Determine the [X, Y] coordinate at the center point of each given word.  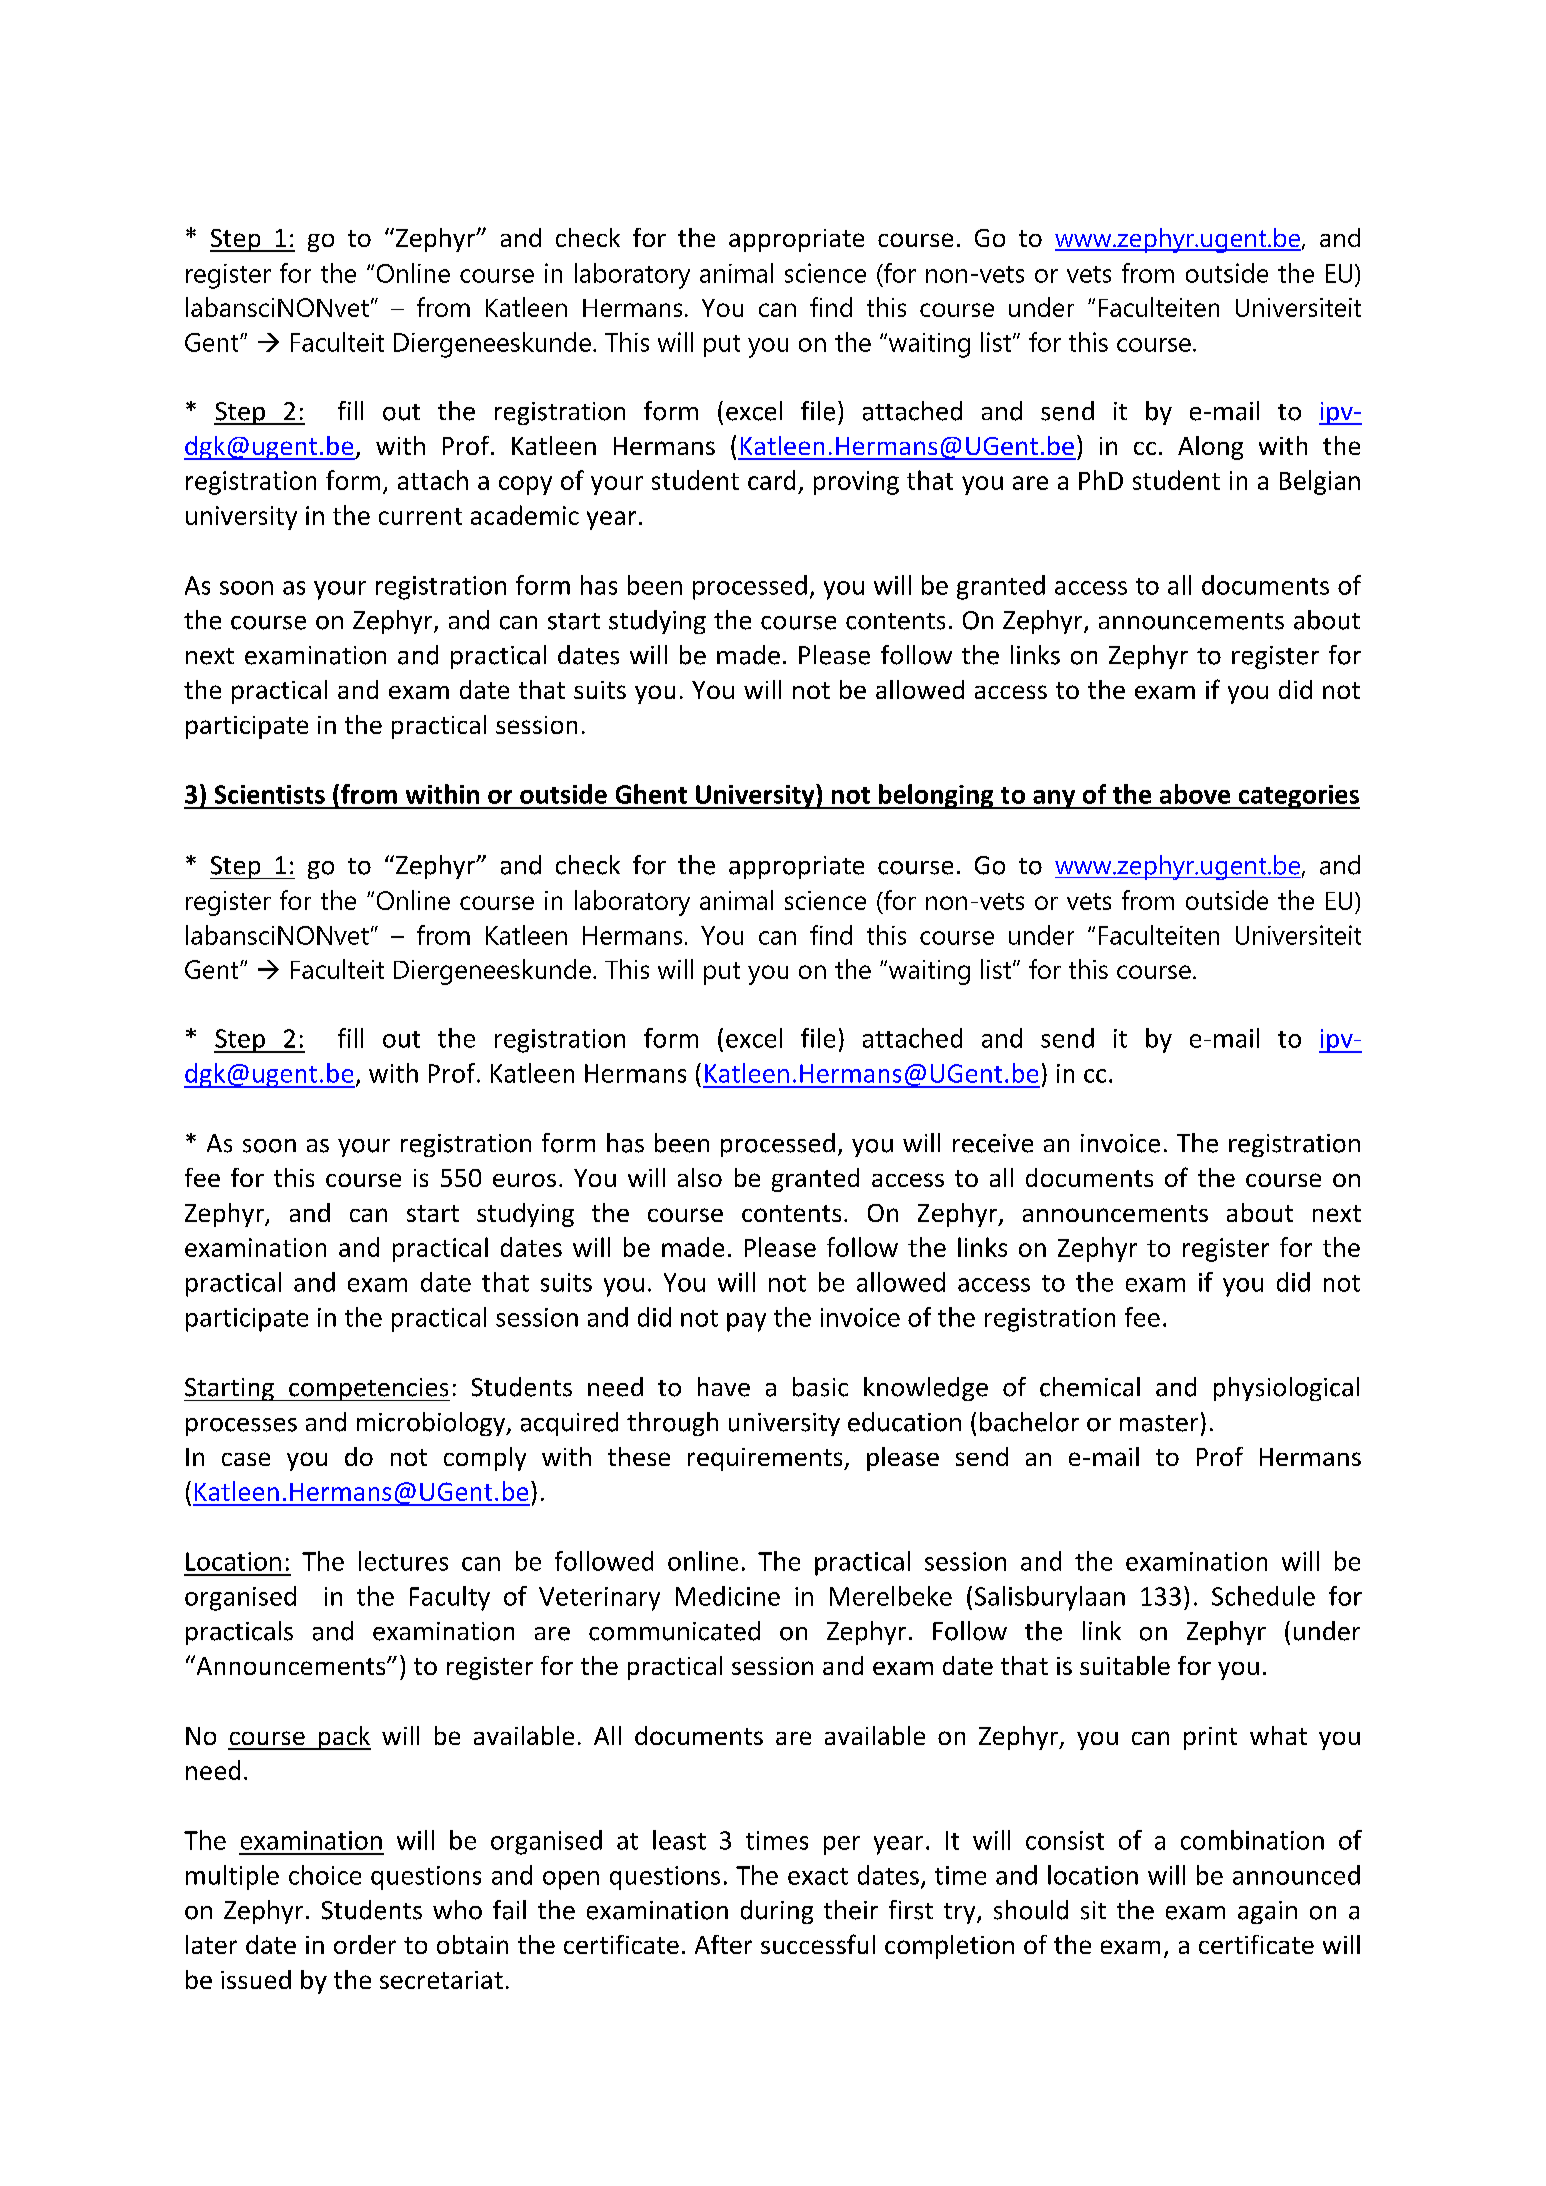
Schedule [1263, 1596]
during [777, 1912]
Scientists [270, 794]
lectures [403, 1561]
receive [993, 1143]
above [1195, 794]
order [365, 1944]
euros [524, 1180]
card [771, 480]
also [700, 1177]
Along [1210, 448]
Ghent [651, 794]
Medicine [728, 1596]
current [420, 516]
